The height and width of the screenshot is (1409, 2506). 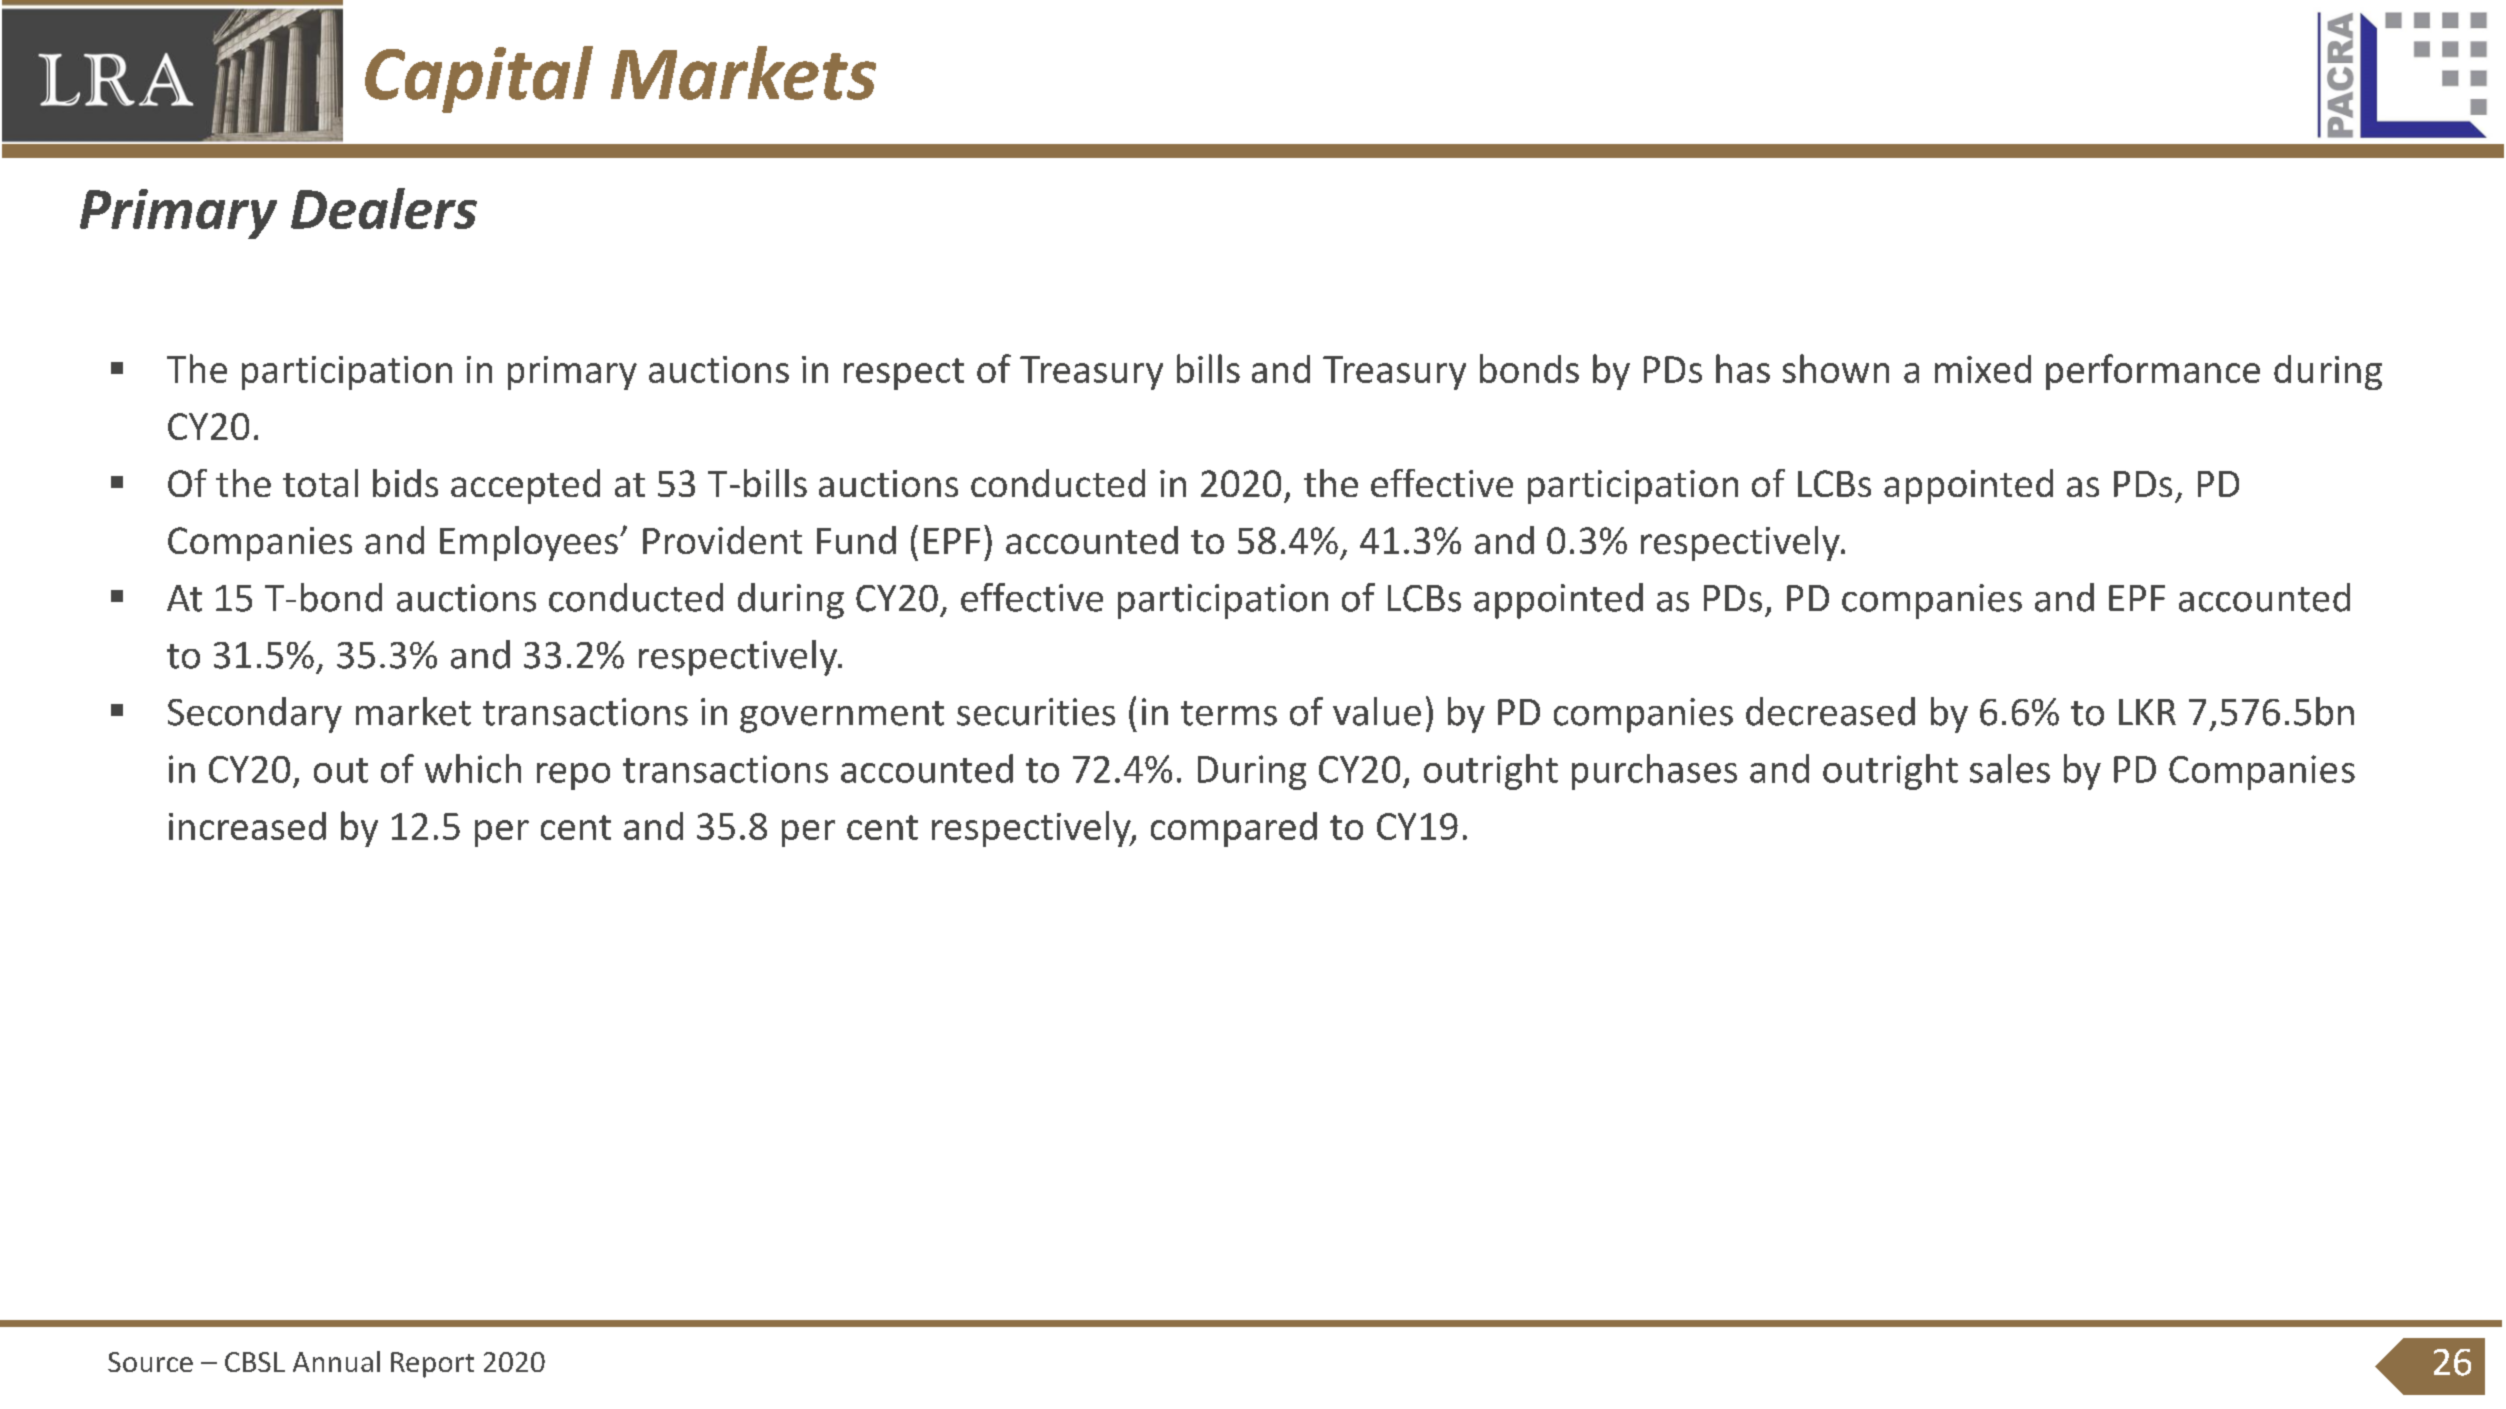 I want to click on bids, so click(x=405, y=483).
